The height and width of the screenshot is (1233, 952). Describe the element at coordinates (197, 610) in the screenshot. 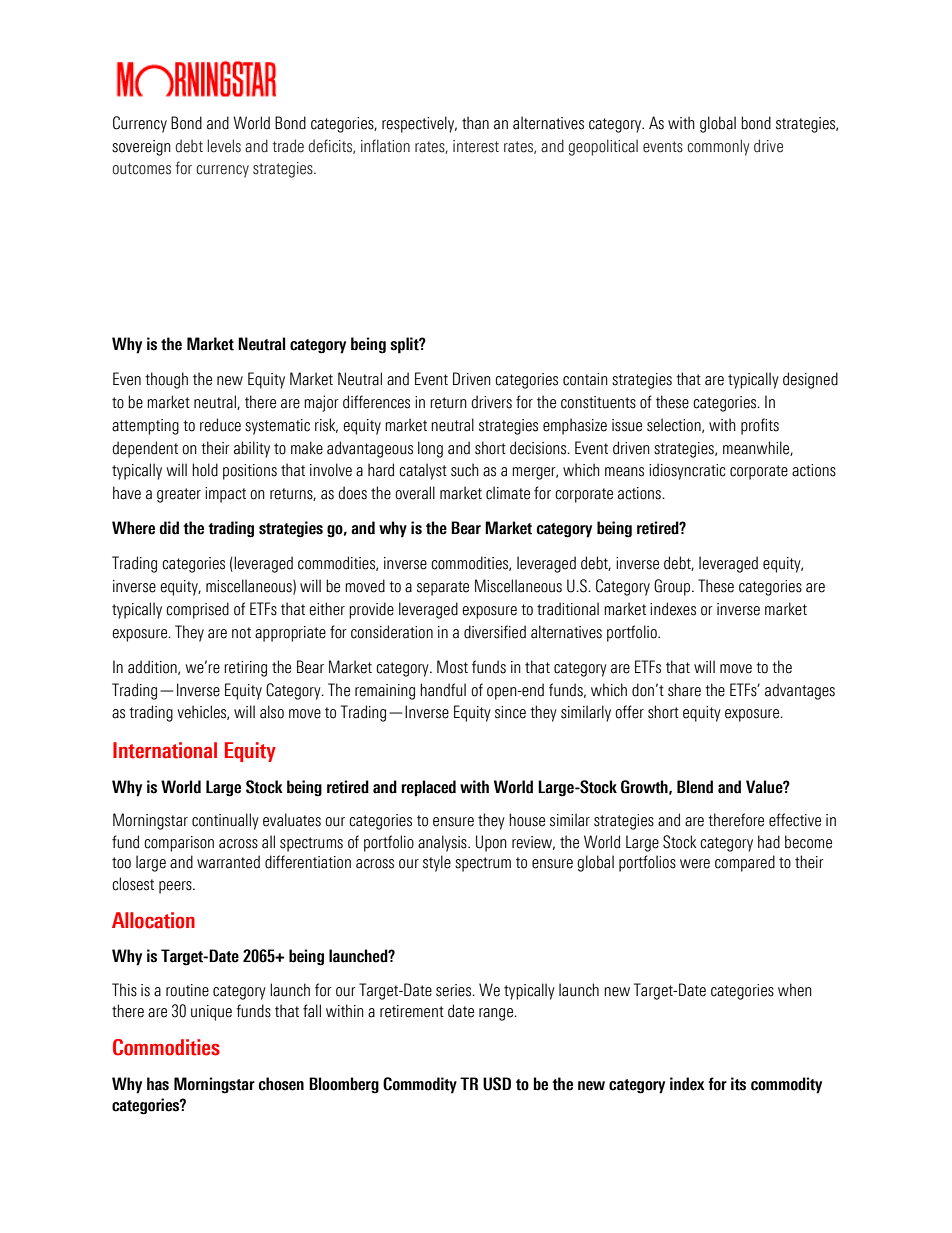

I see `comprised` at that location.
